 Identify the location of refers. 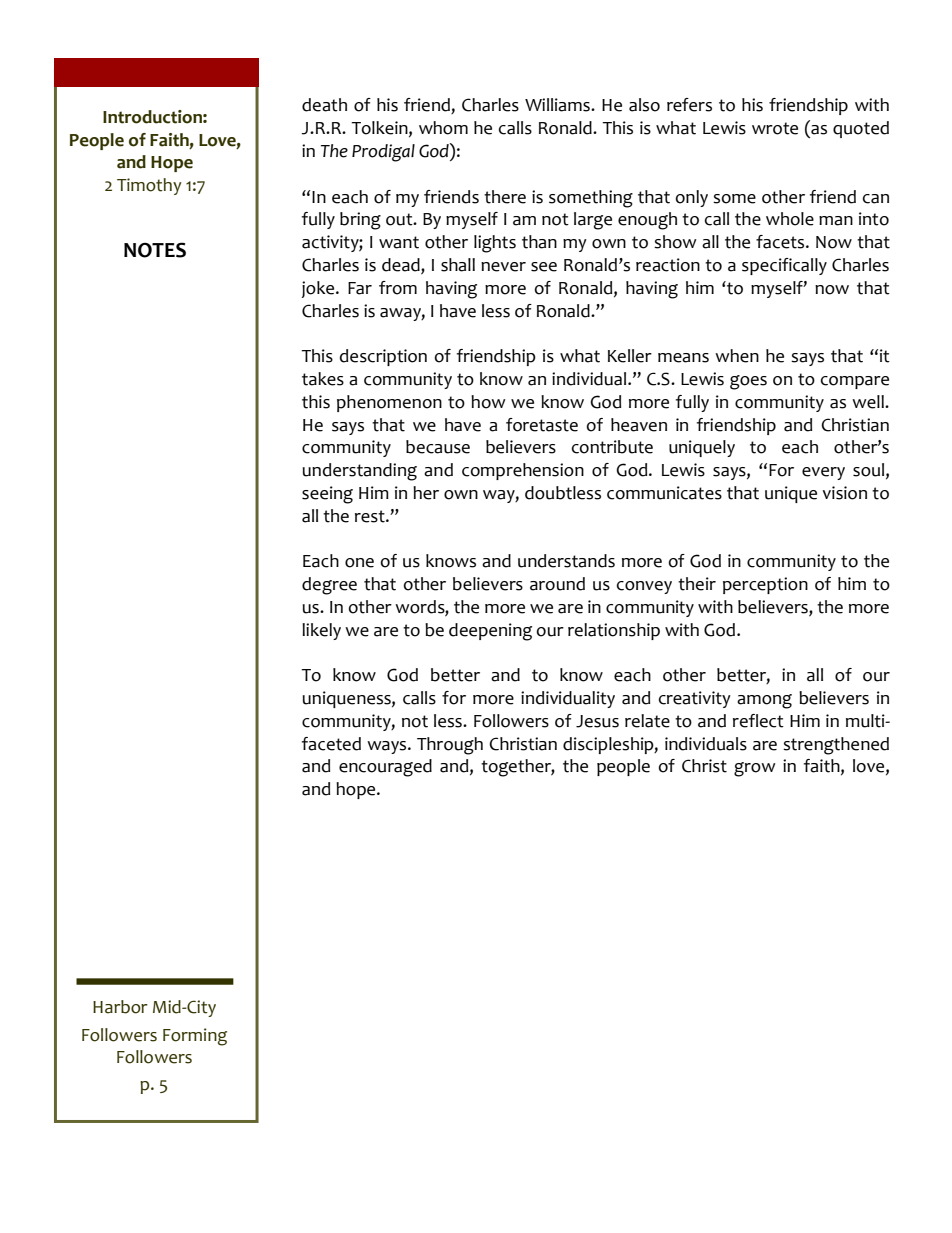
(689, 105).
